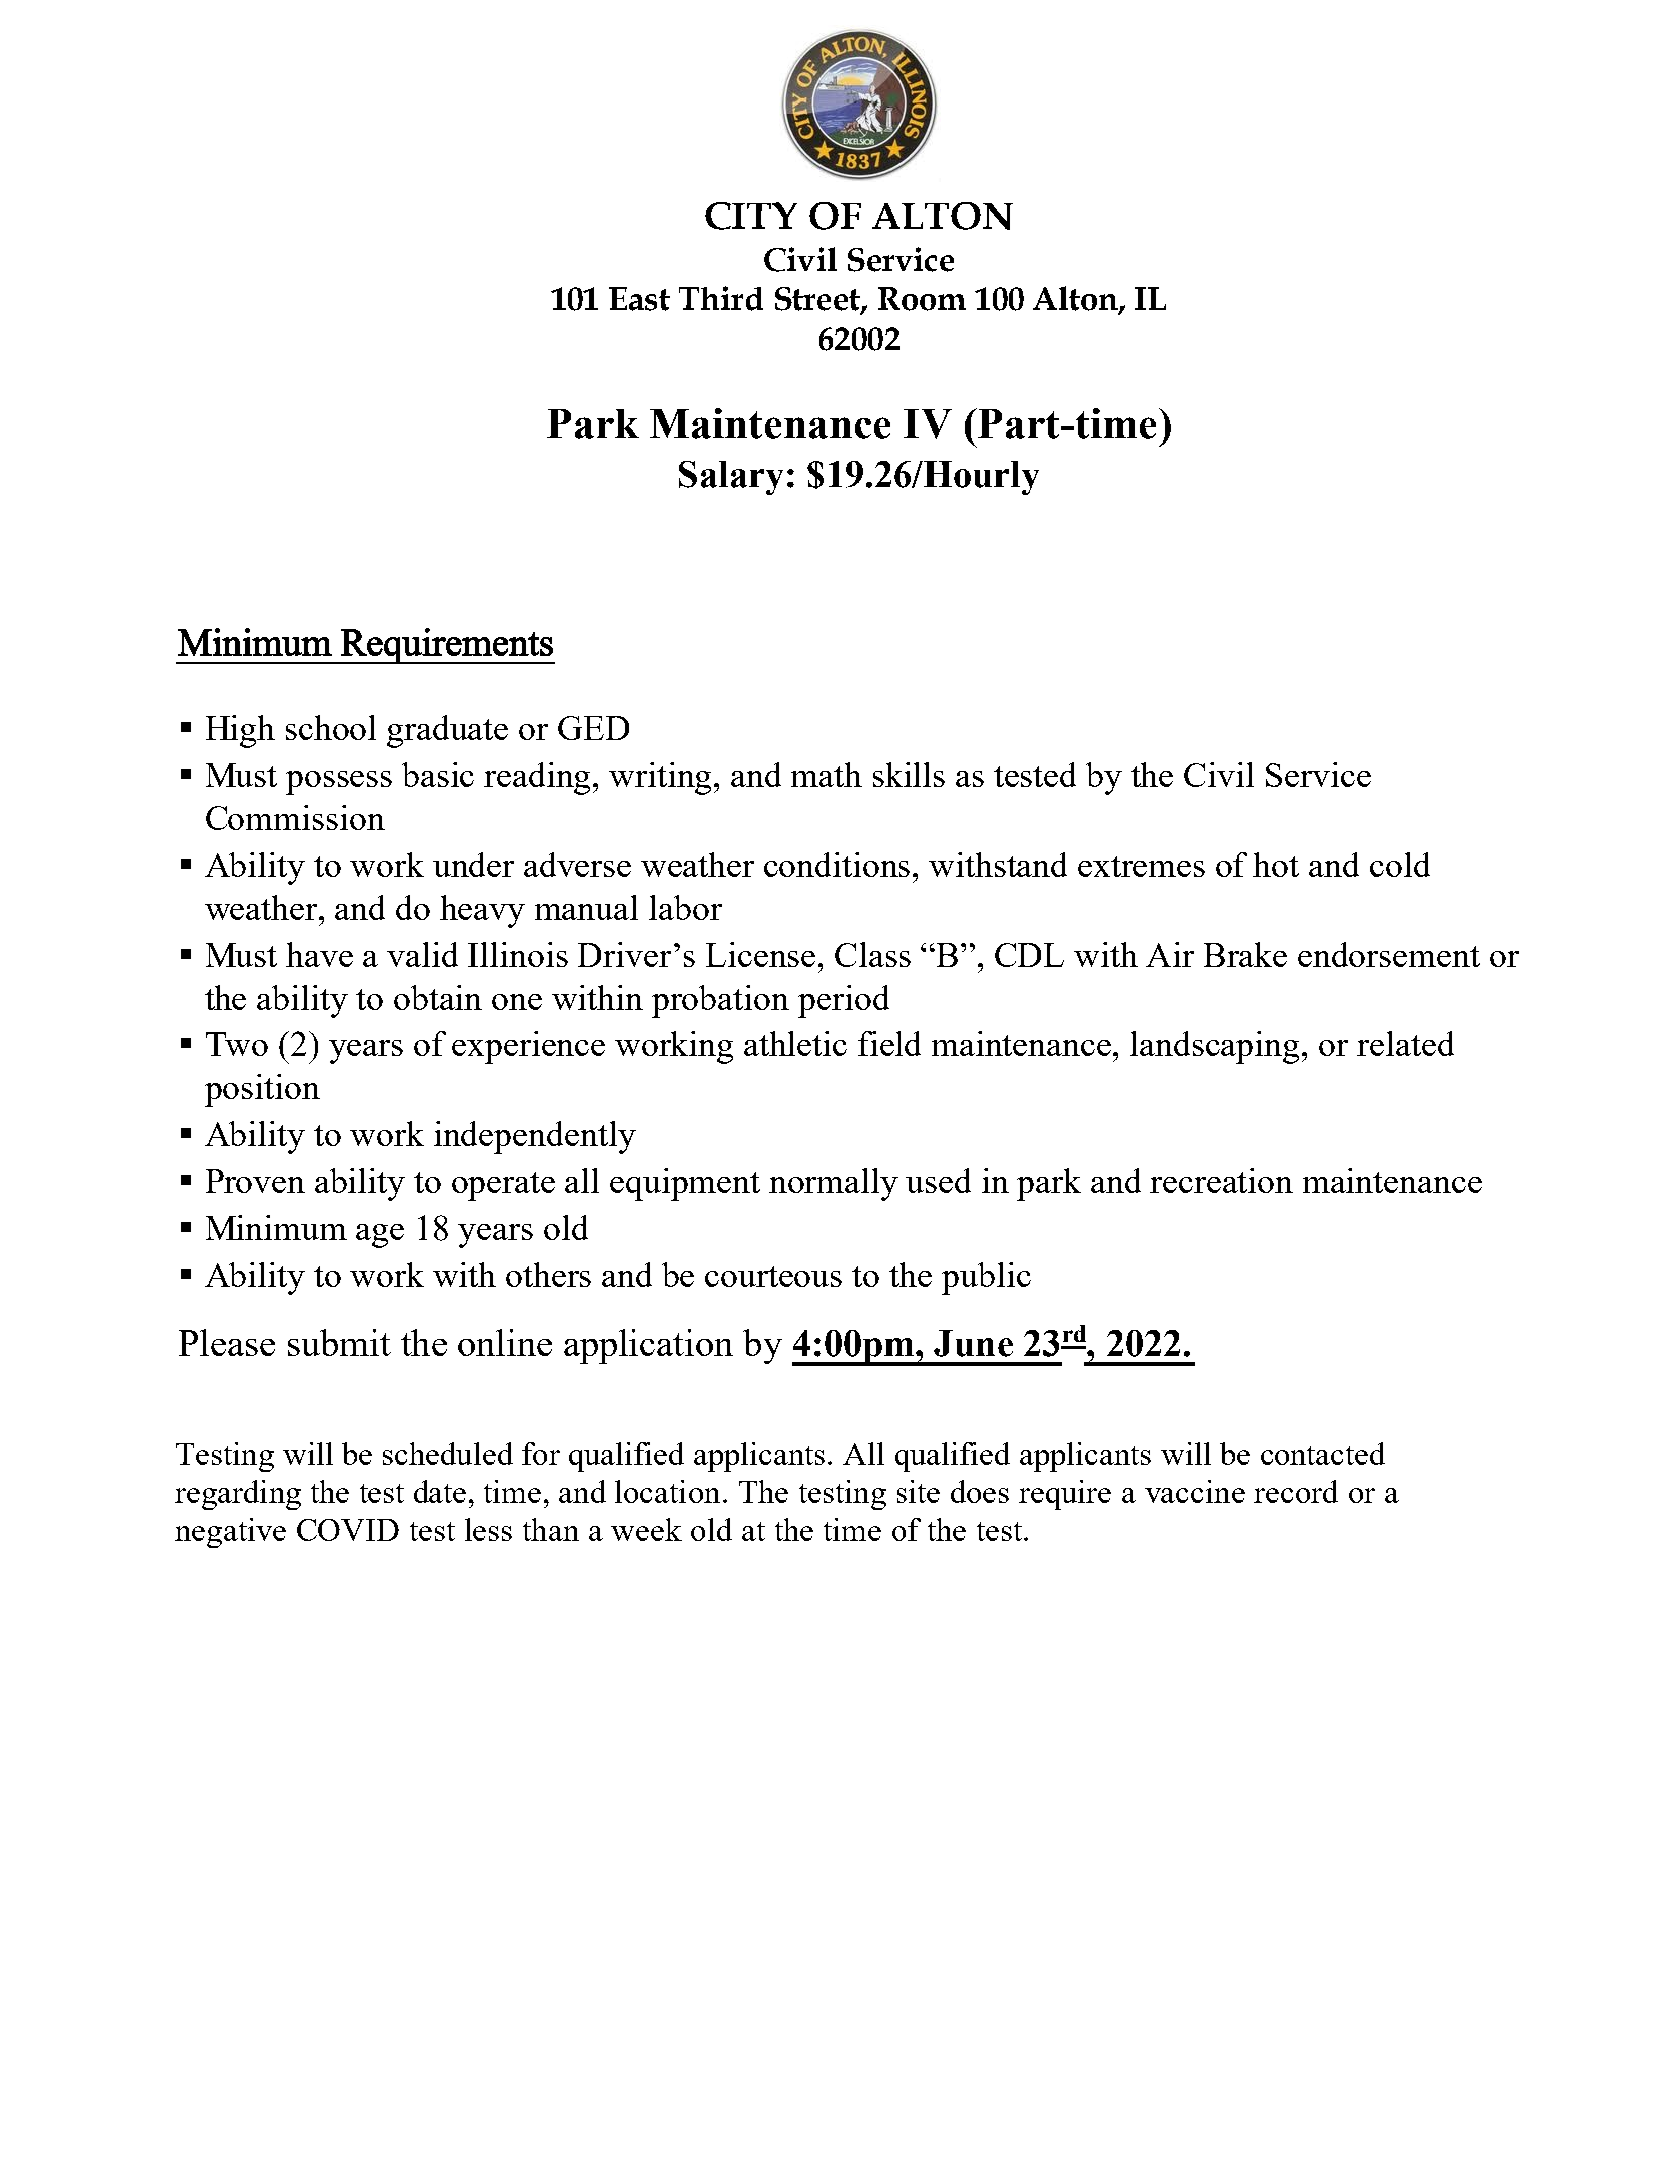  I want to click on under, so click(473, 864).
